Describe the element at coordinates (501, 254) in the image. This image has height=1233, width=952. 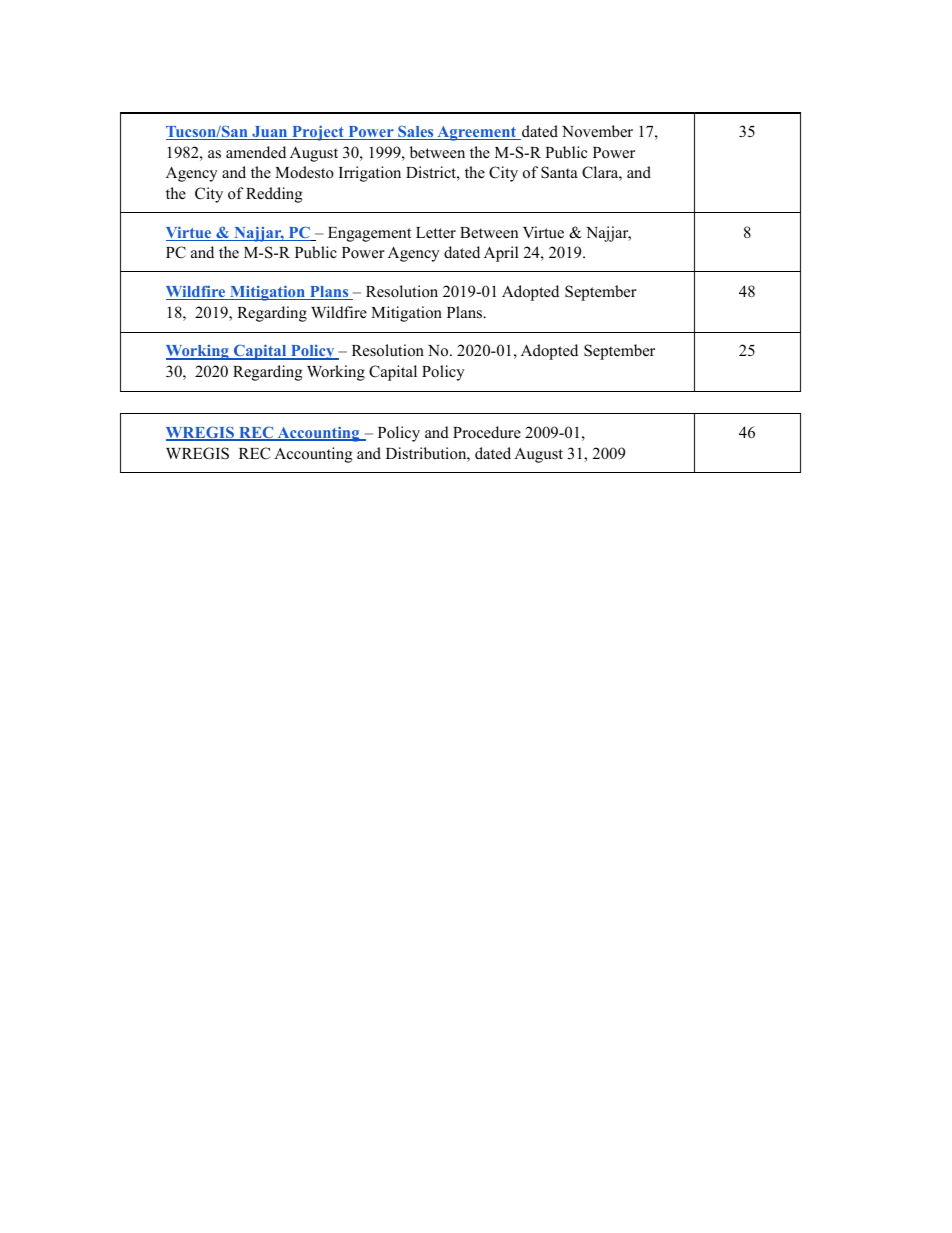
I see `April` at that location.
